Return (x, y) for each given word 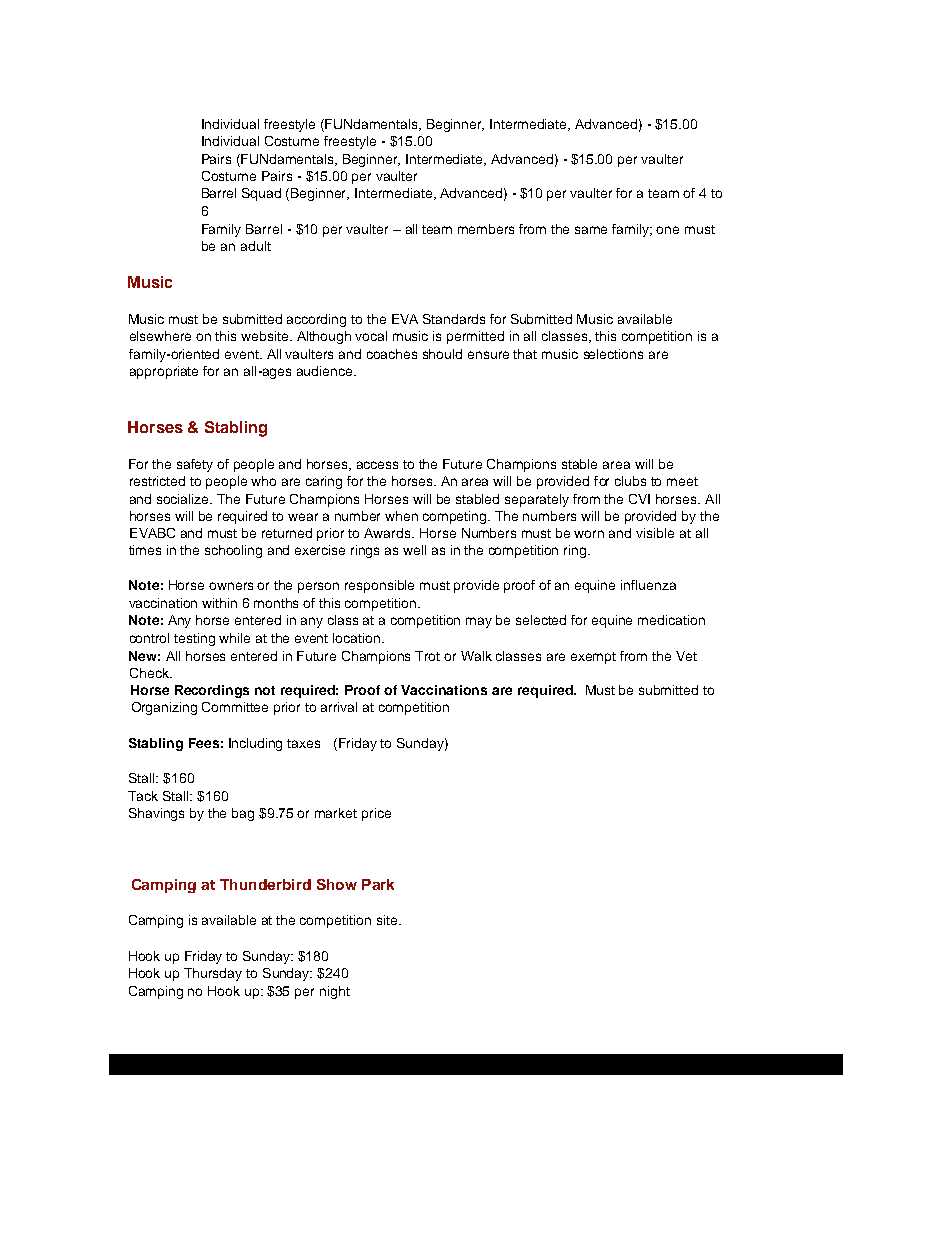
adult (256, 246)
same (591, 230)
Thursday (213, 974)
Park (378, 884)
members (486, 229)
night (335, 992)
